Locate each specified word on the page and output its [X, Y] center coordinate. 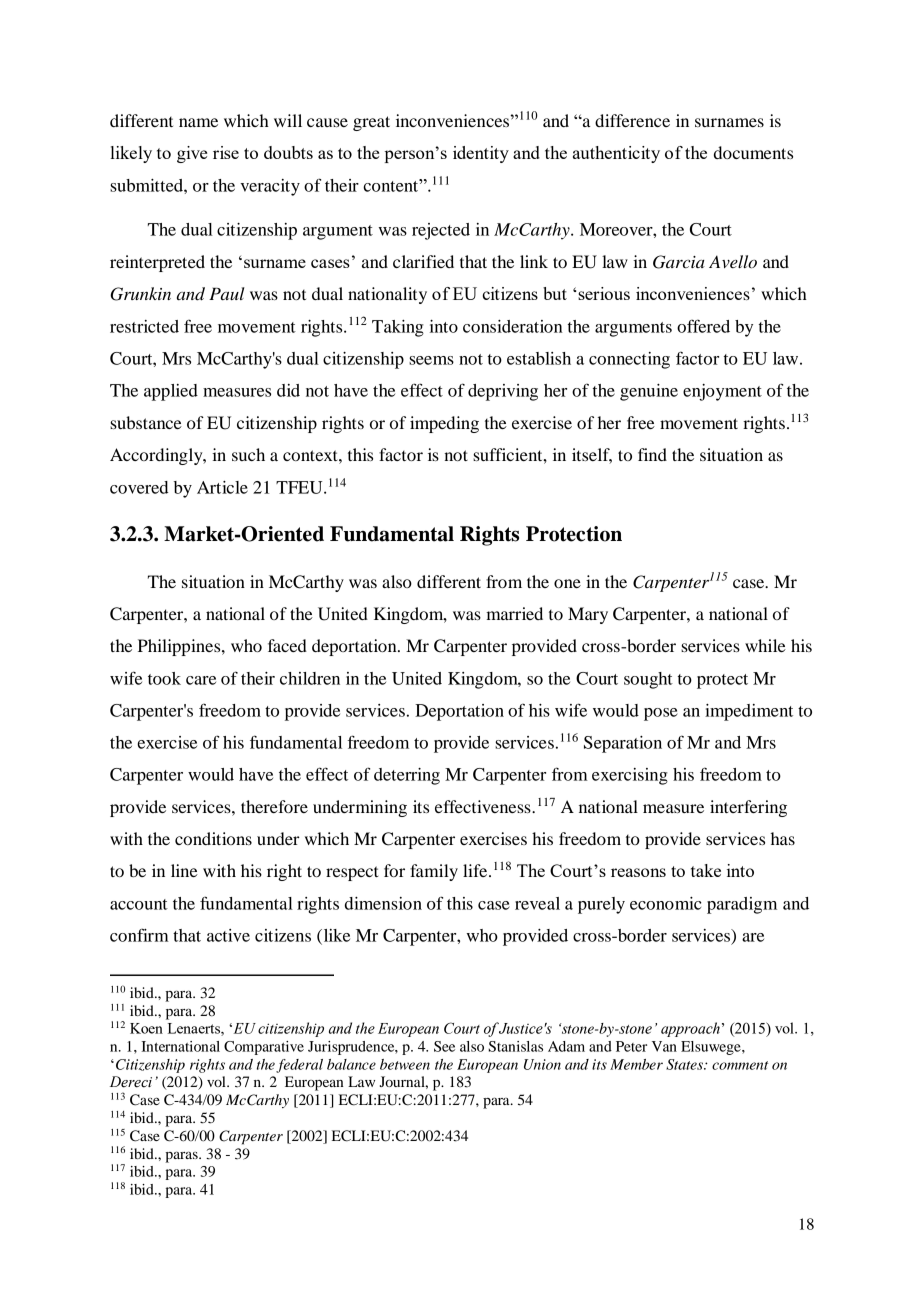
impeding [444, 424]
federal [299, 1066]
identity [481, 154]
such [248, 454]
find [652, 454]
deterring [407, 776]
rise [226, 152]
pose [661, 714]
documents [753, 152]
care [201, 680]
